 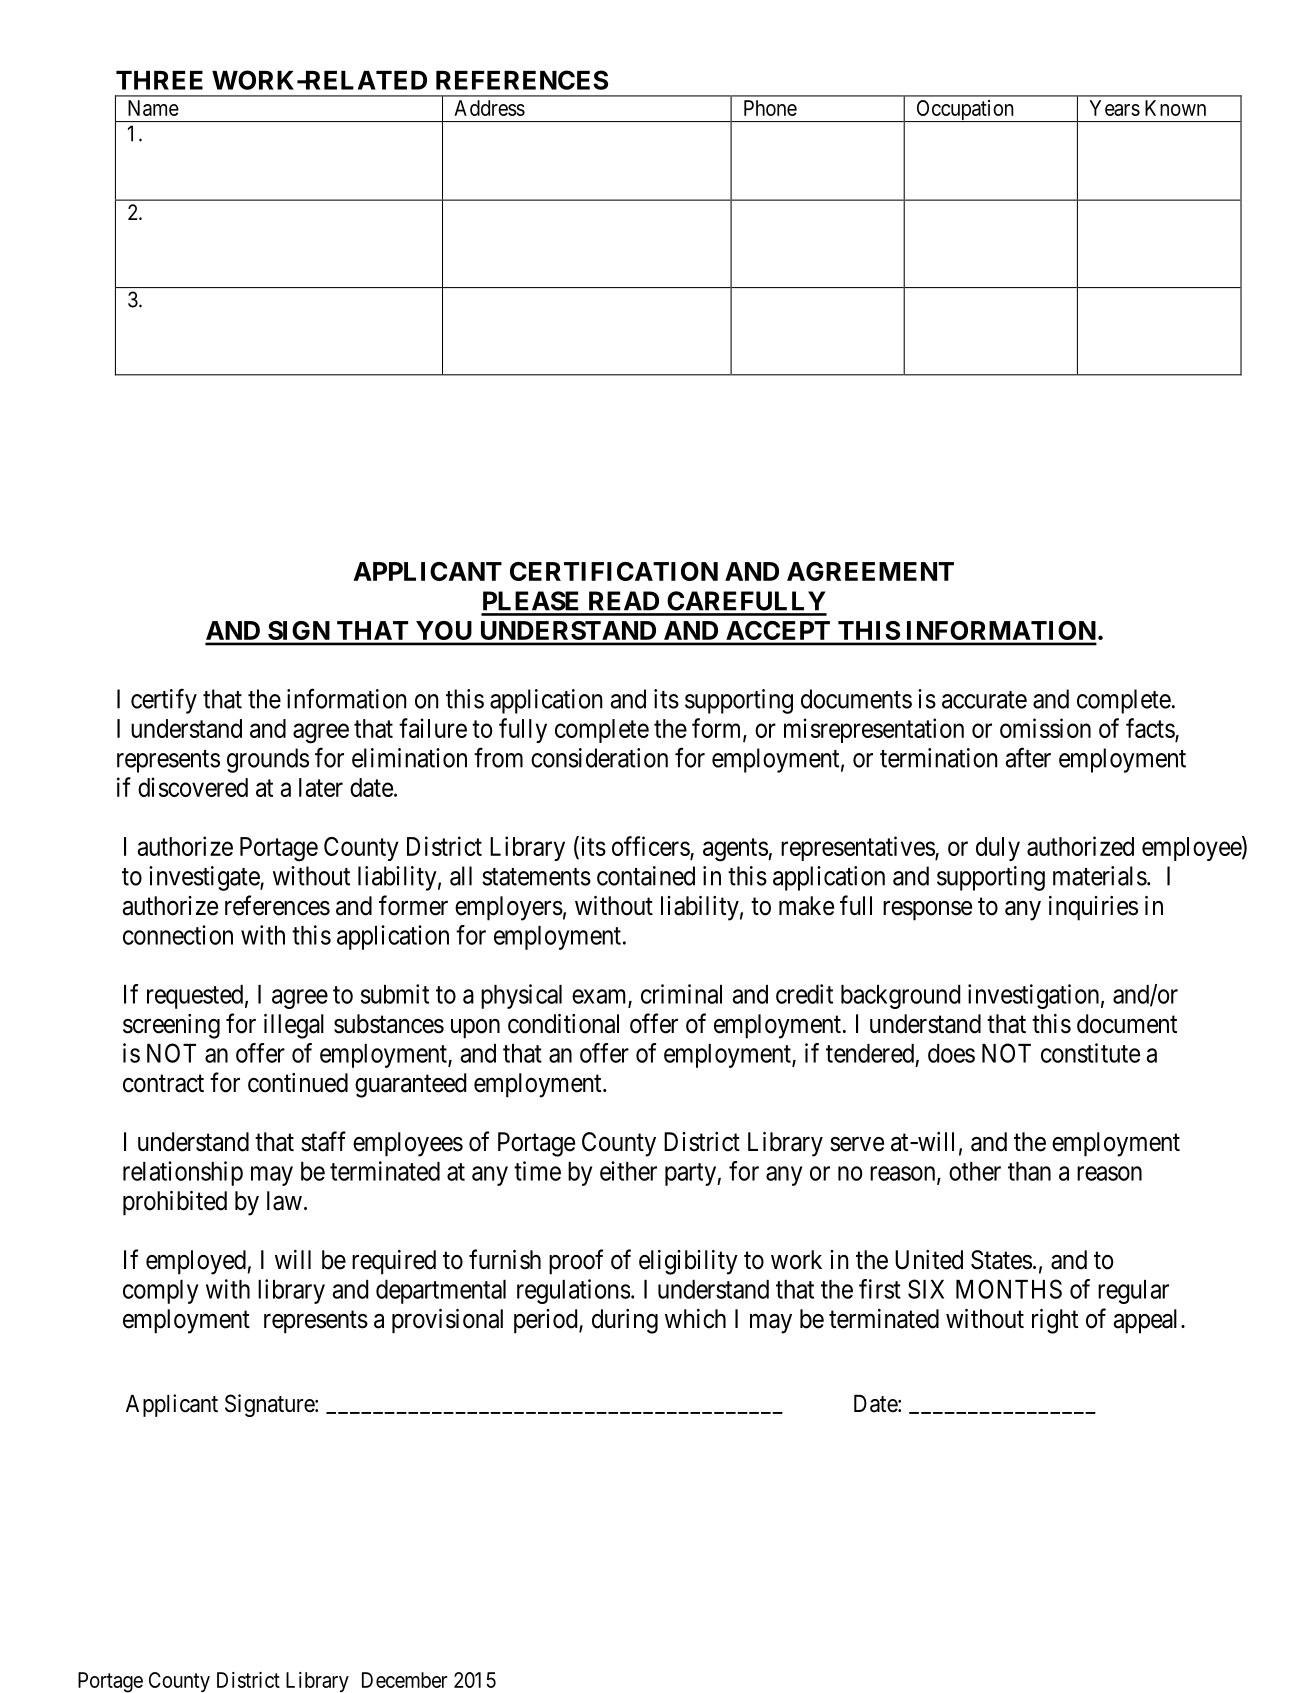 I want to click on during, so click(x=625, y=1321).
